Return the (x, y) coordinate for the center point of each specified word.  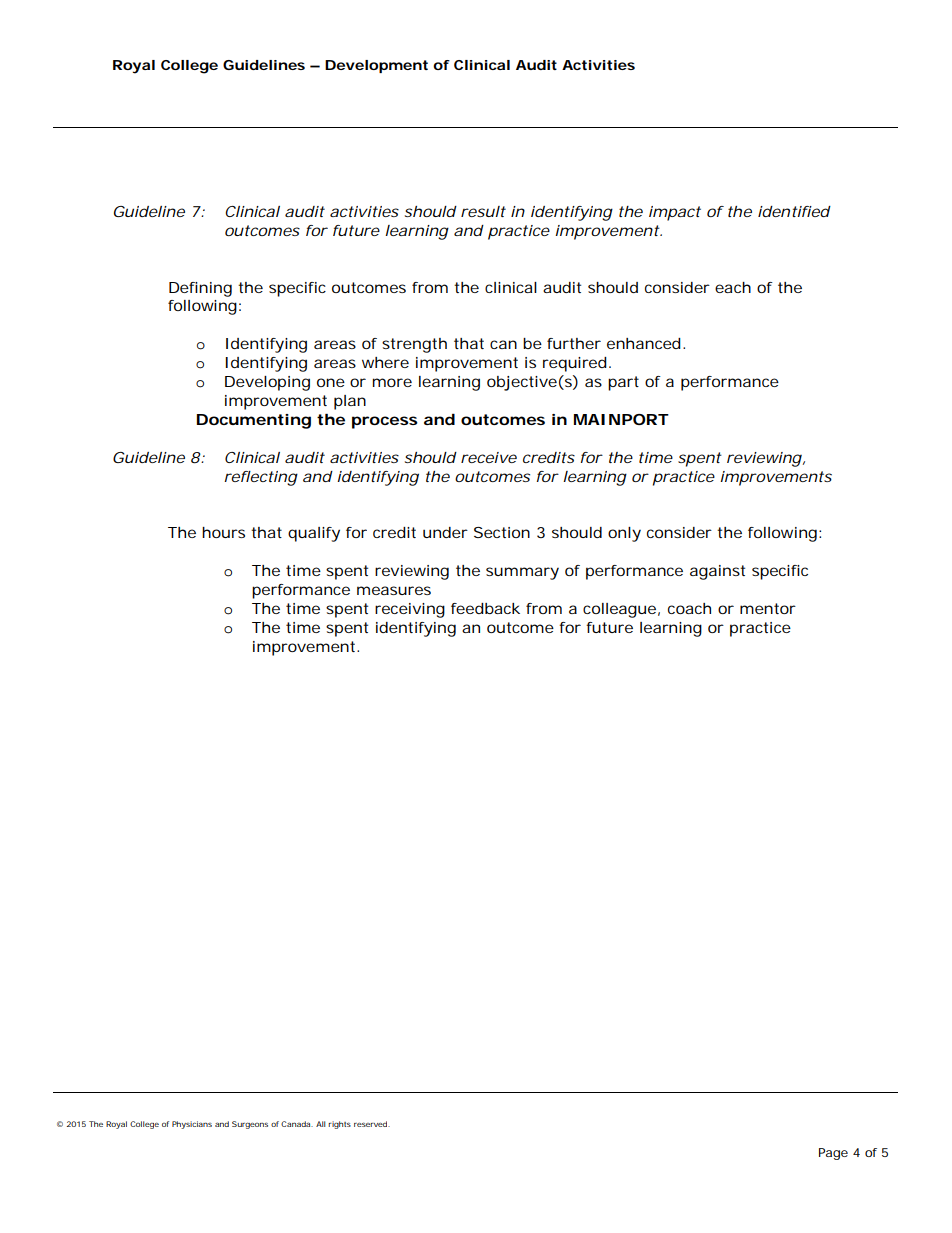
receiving (410, 610)
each (733, 287)
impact (675, 213)
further (574, 343)
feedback (485, 608)
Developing (267, 383)
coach (689, 608)
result (483, 211)
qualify (314, 534)
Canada (296, 1124)
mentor (768, 608)
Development (376, 66)
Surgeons (250, 1125)
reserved (371, 1124)
